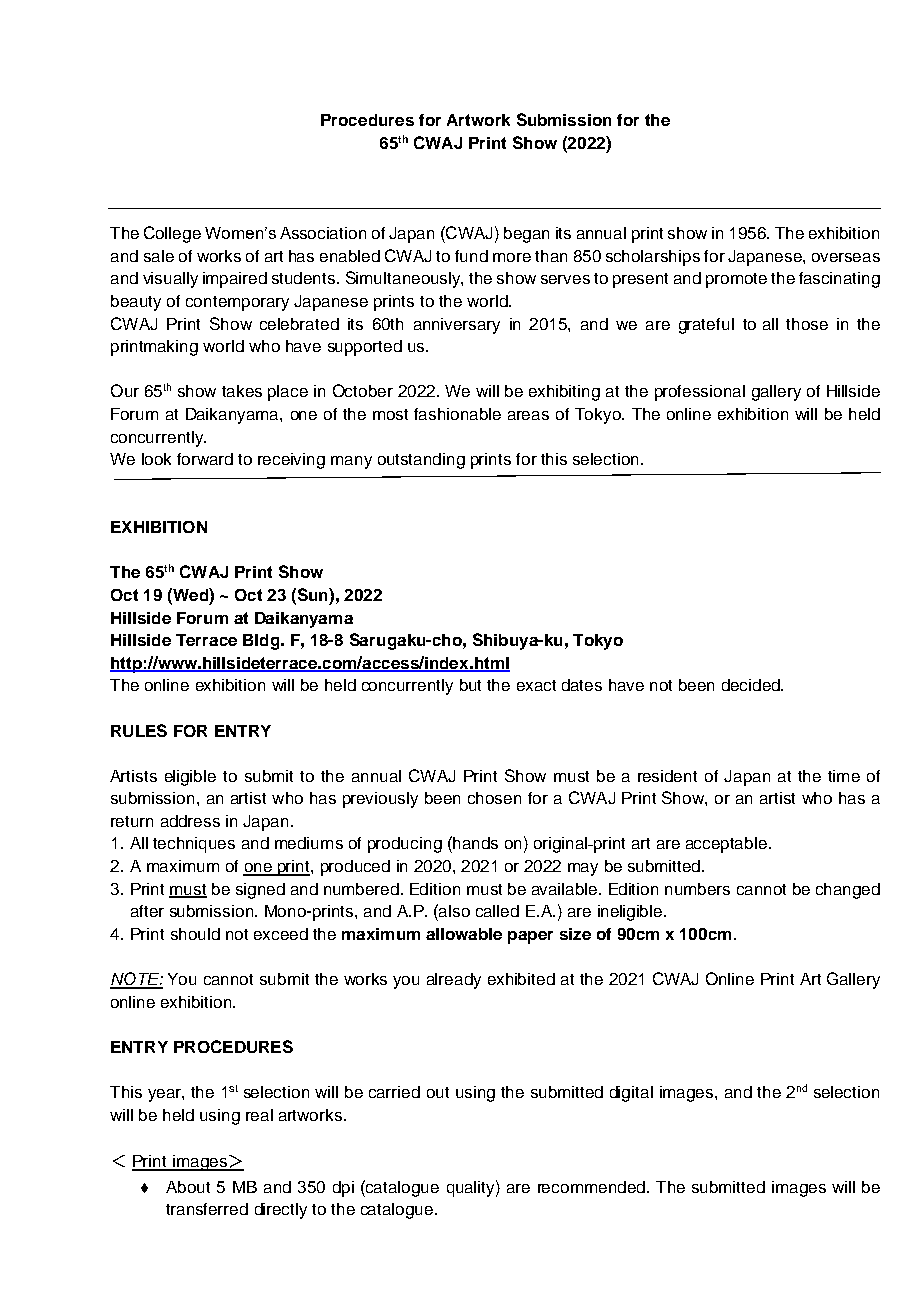 This page has height=1308, width=924. Describe the element at coordinates (474, 842) in the page. I see `hands` at that location.
